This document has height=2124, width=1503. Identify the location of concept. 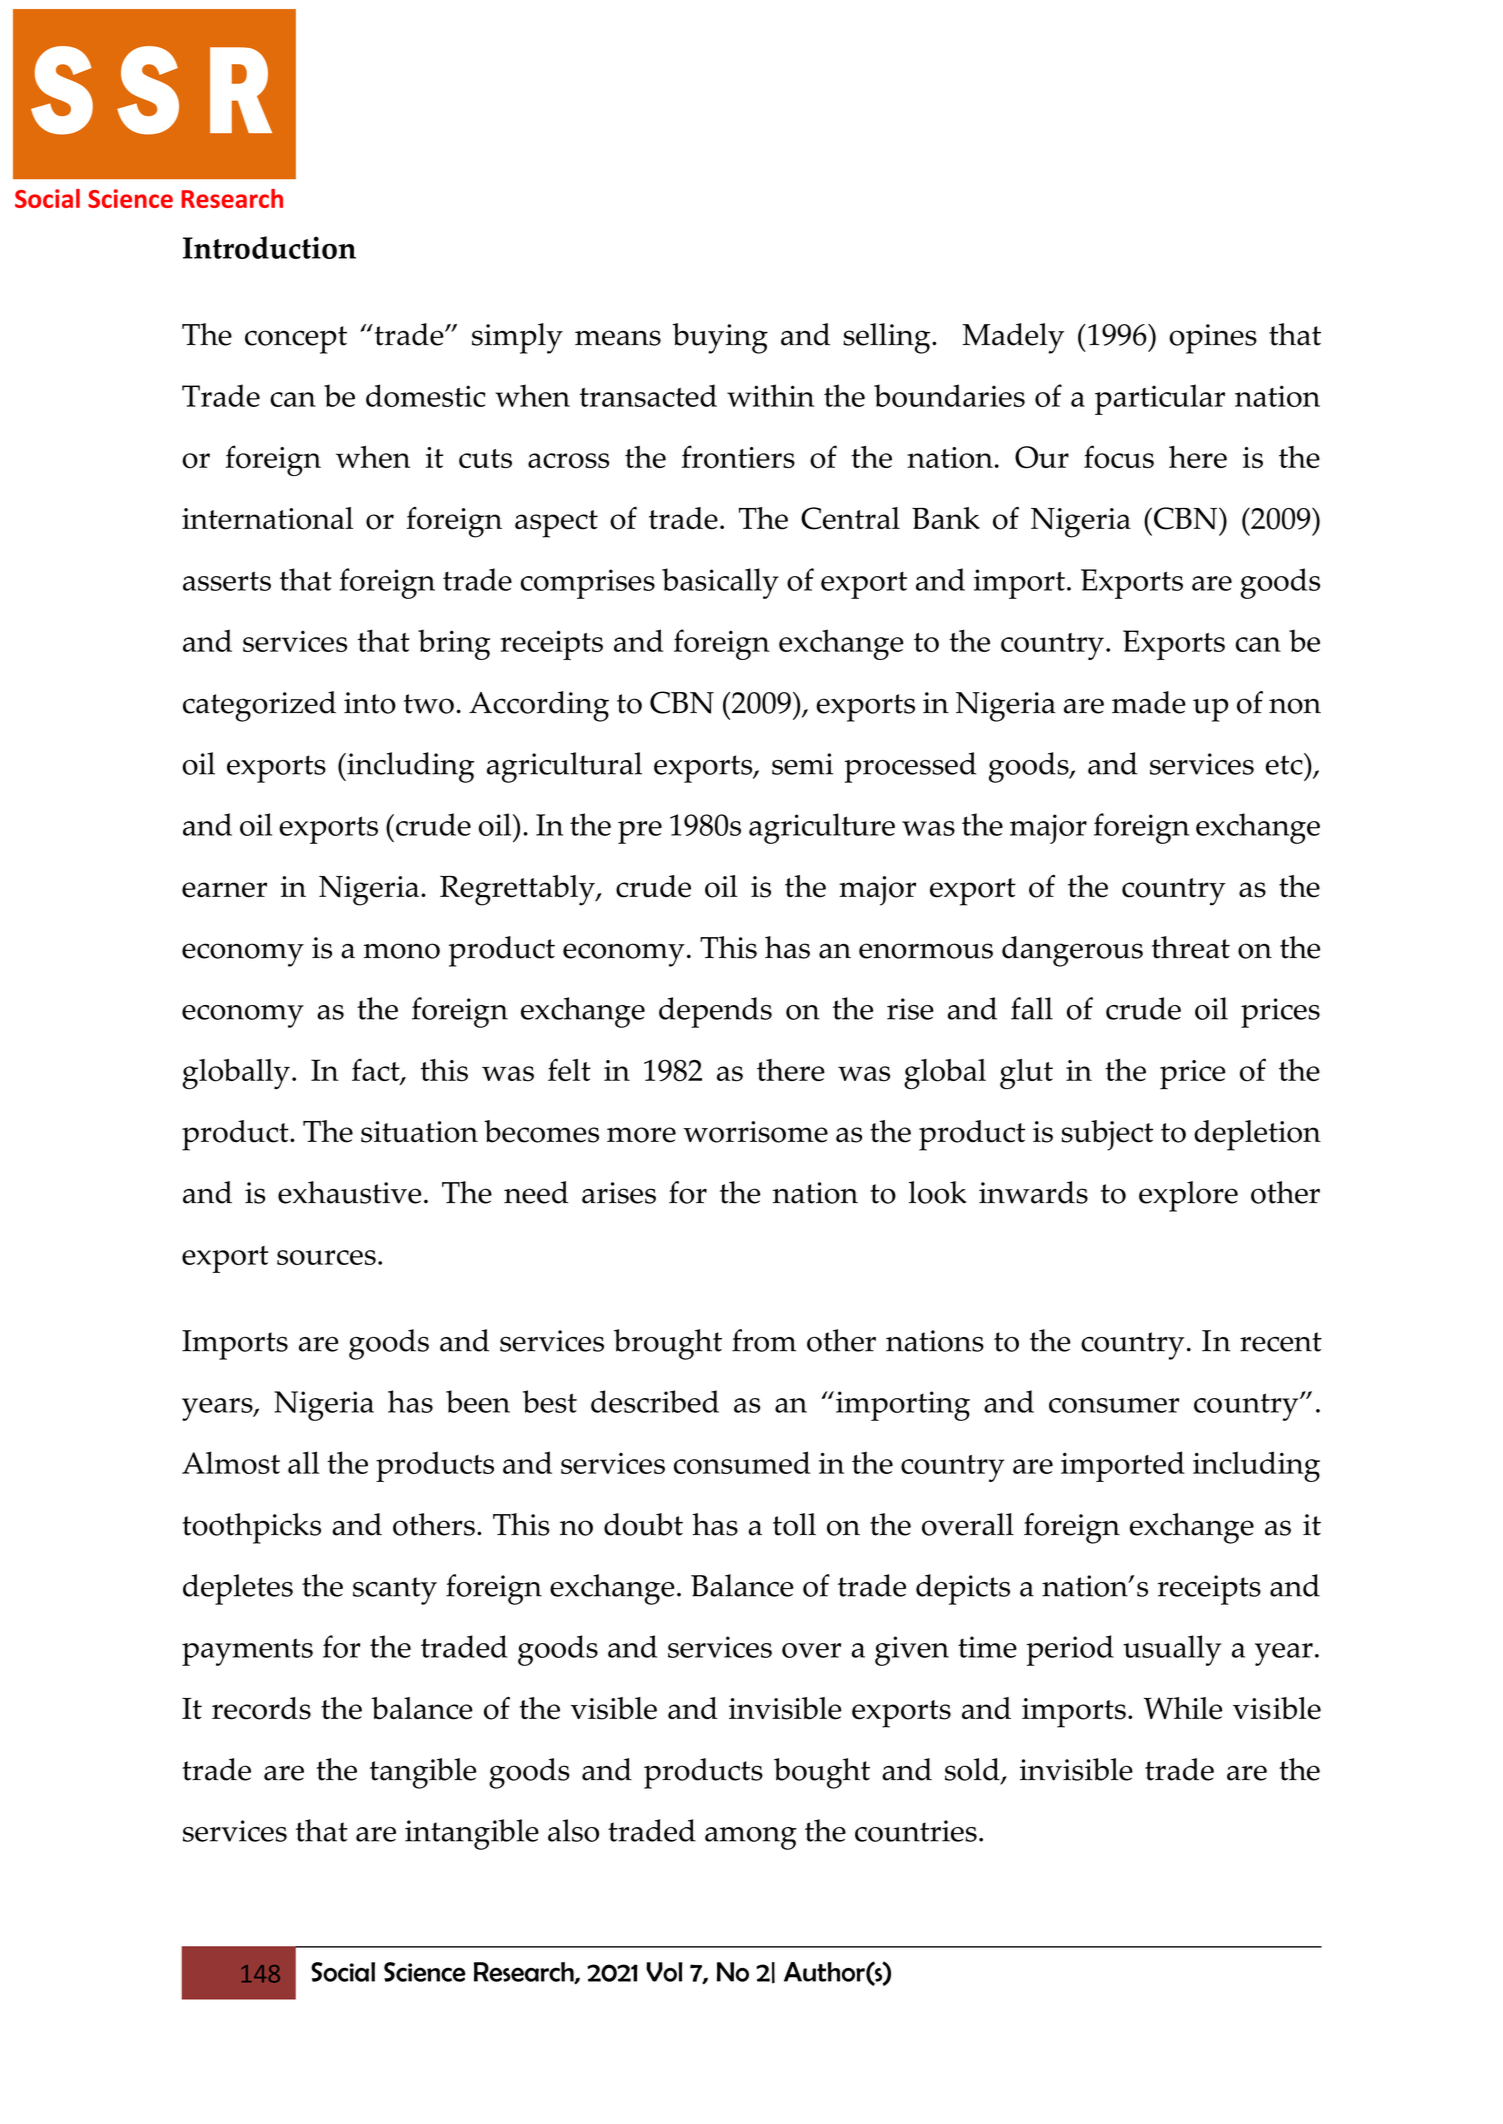
(296, 340).
